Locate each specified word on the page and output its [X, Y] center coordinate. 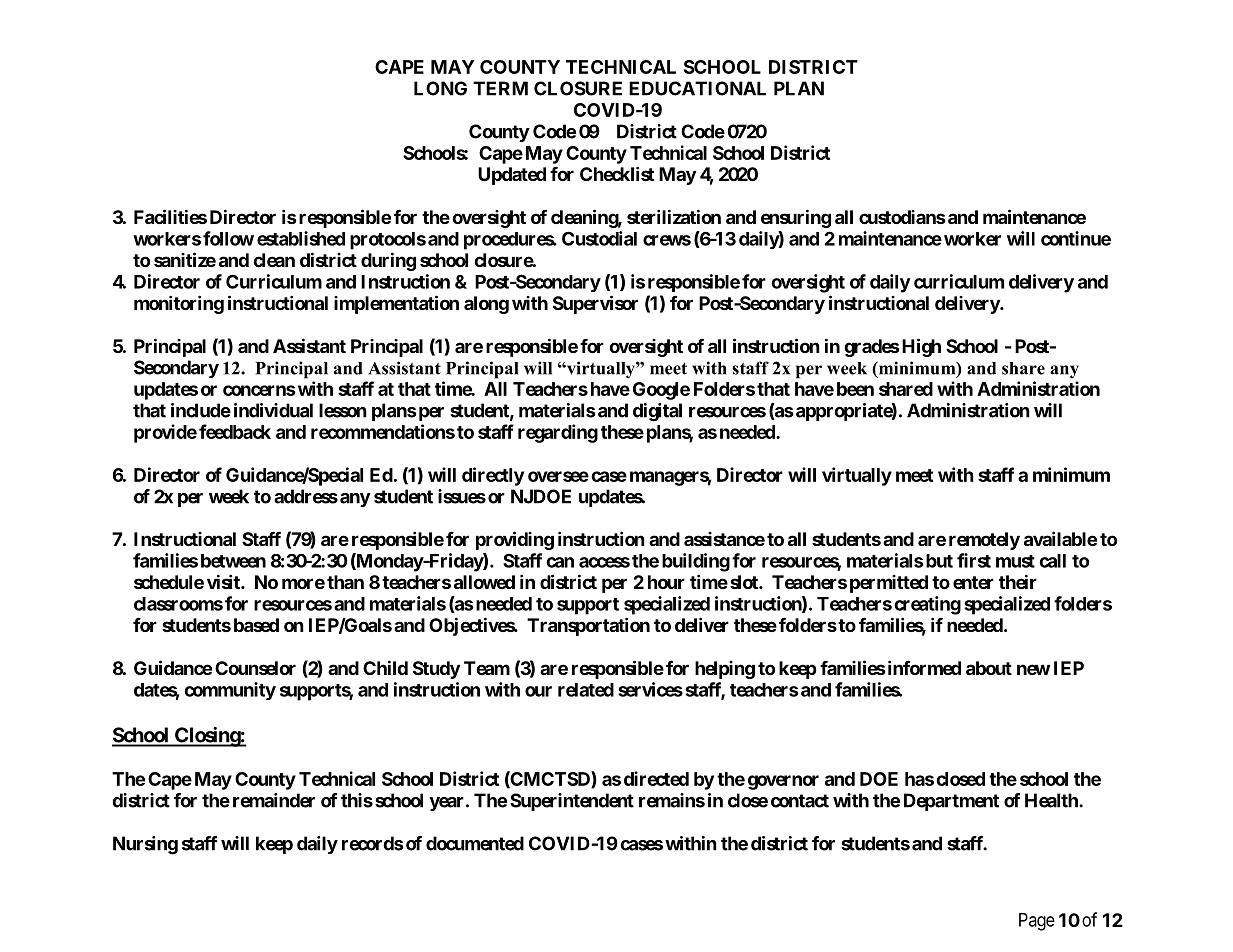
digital [657, 412]
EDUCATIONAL [697, 88]
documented [475, 843]
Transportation [588, 626]
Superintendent [572, 802]
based [256, 625]
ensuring [796, 218]
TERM [500, 88]
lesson [343, 410]
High [920, 347]
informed [923, 667]
